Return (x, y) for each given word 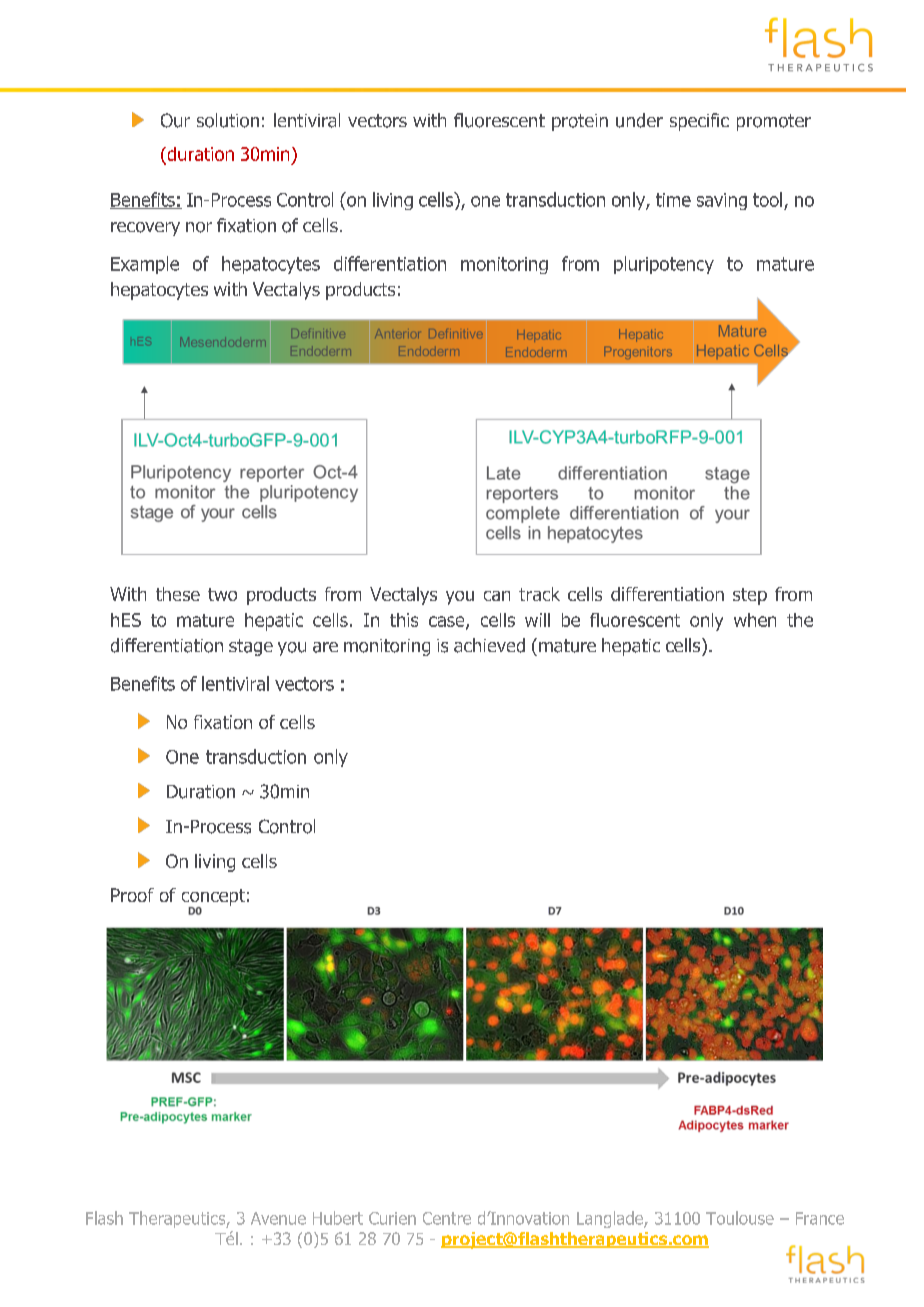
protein (580, 122)
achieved (489, 645)
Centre (447, 1218)
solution (228, 120)
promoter (774, 122)
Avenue (278, 1218)
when (755, 620)
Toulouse (740, 1218)
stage (251, 647)
